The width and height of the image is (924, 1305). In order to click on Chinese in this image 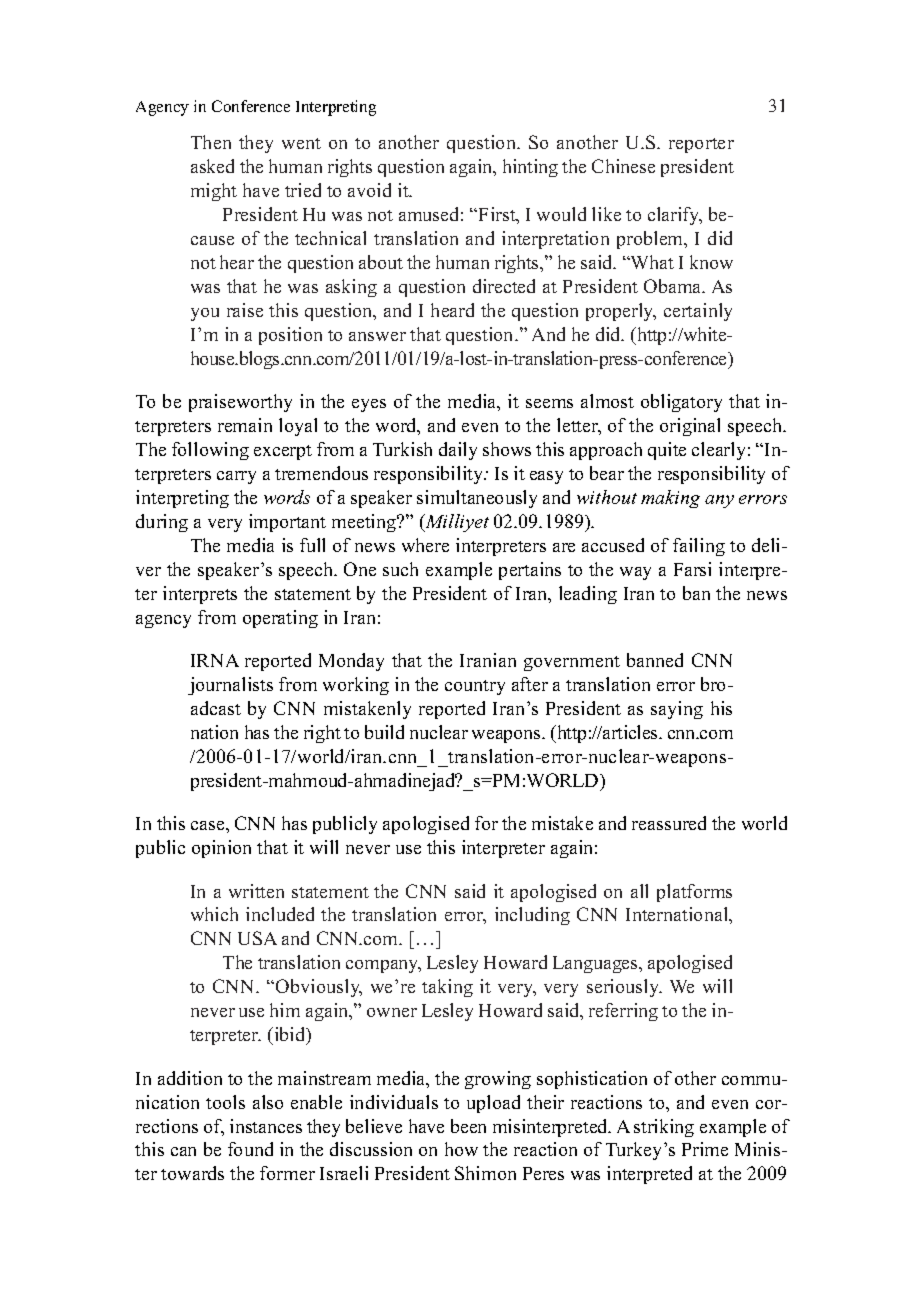, I will do `click(623, 166)`.
